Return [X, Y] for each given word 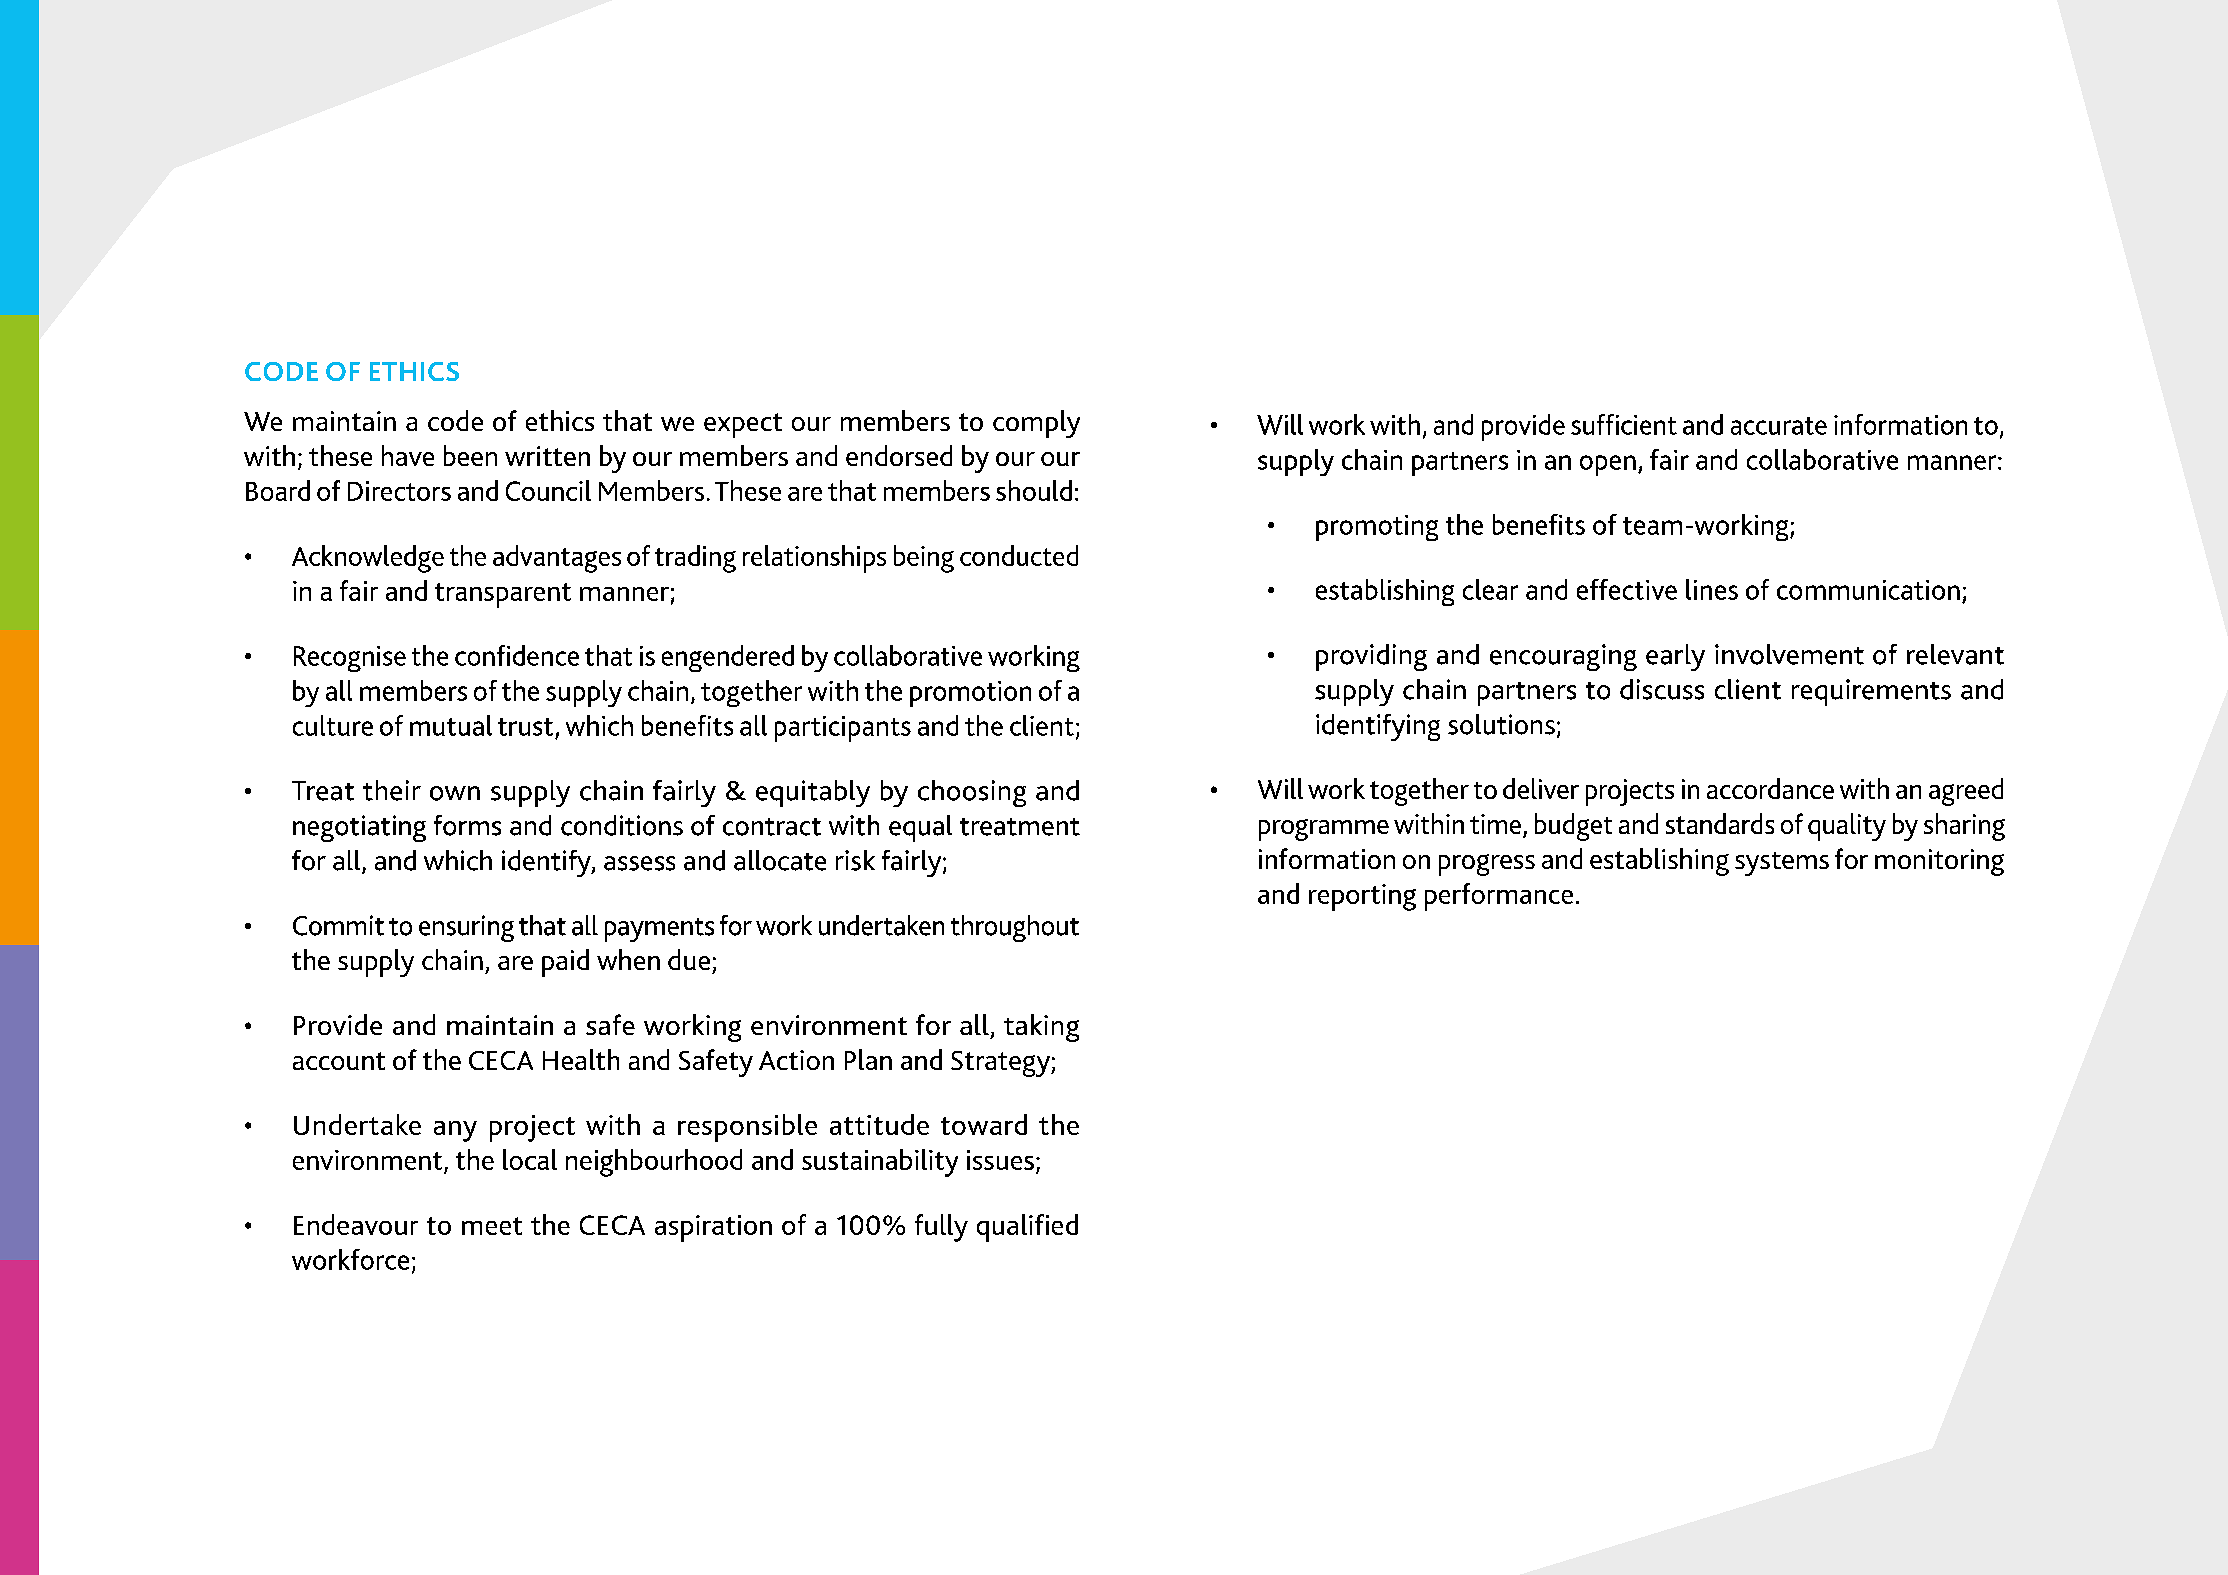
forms [467, 825]
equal [920, 828]
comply [1036, 424]
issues [1000, 1160]
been [470, 455]
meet [492, 1226]
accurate [1779, 426]
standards [1720, 823]
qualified [1027, 1228]
